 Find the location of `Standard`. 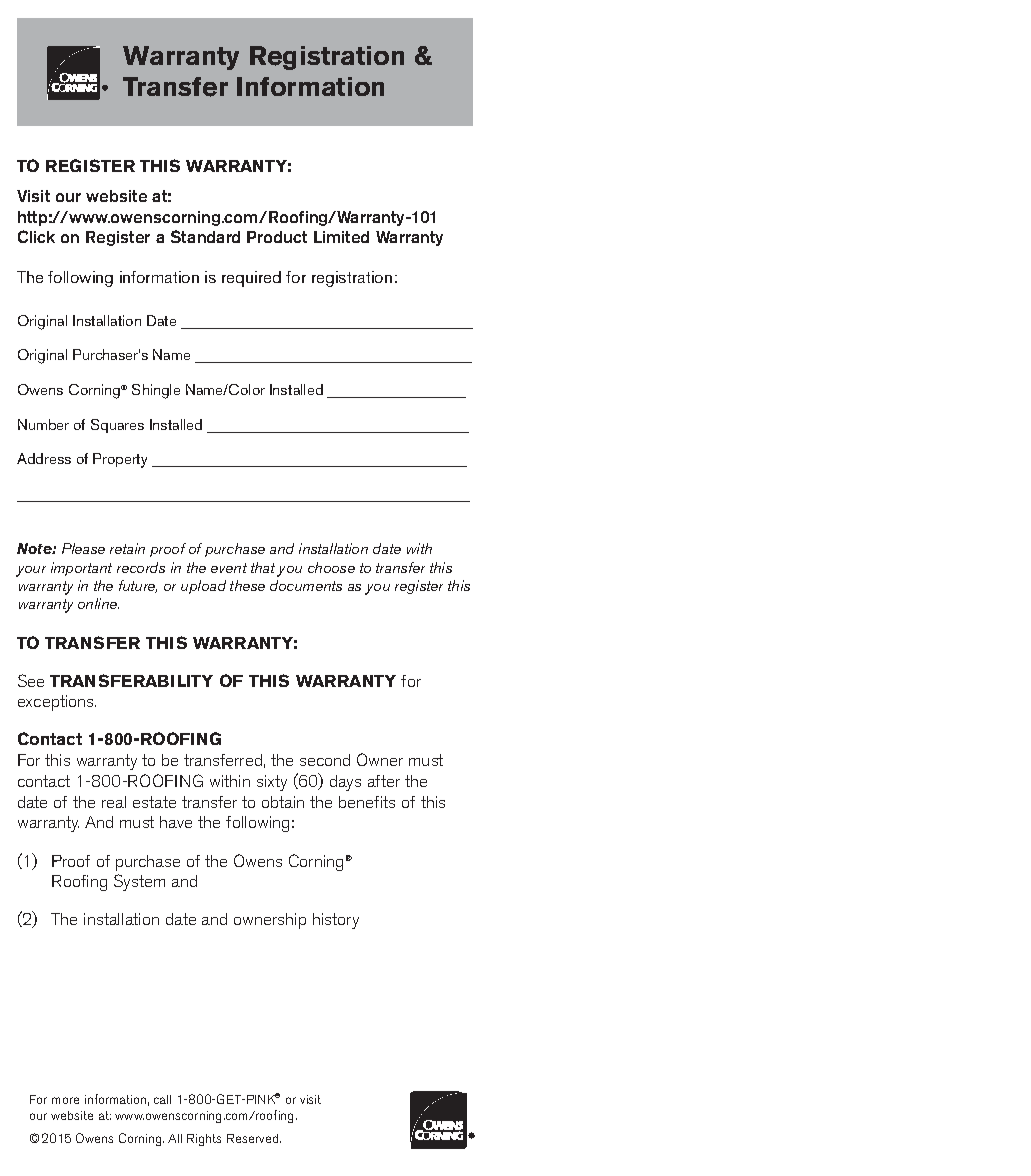

Standard is located at coordinates (205, 236).
